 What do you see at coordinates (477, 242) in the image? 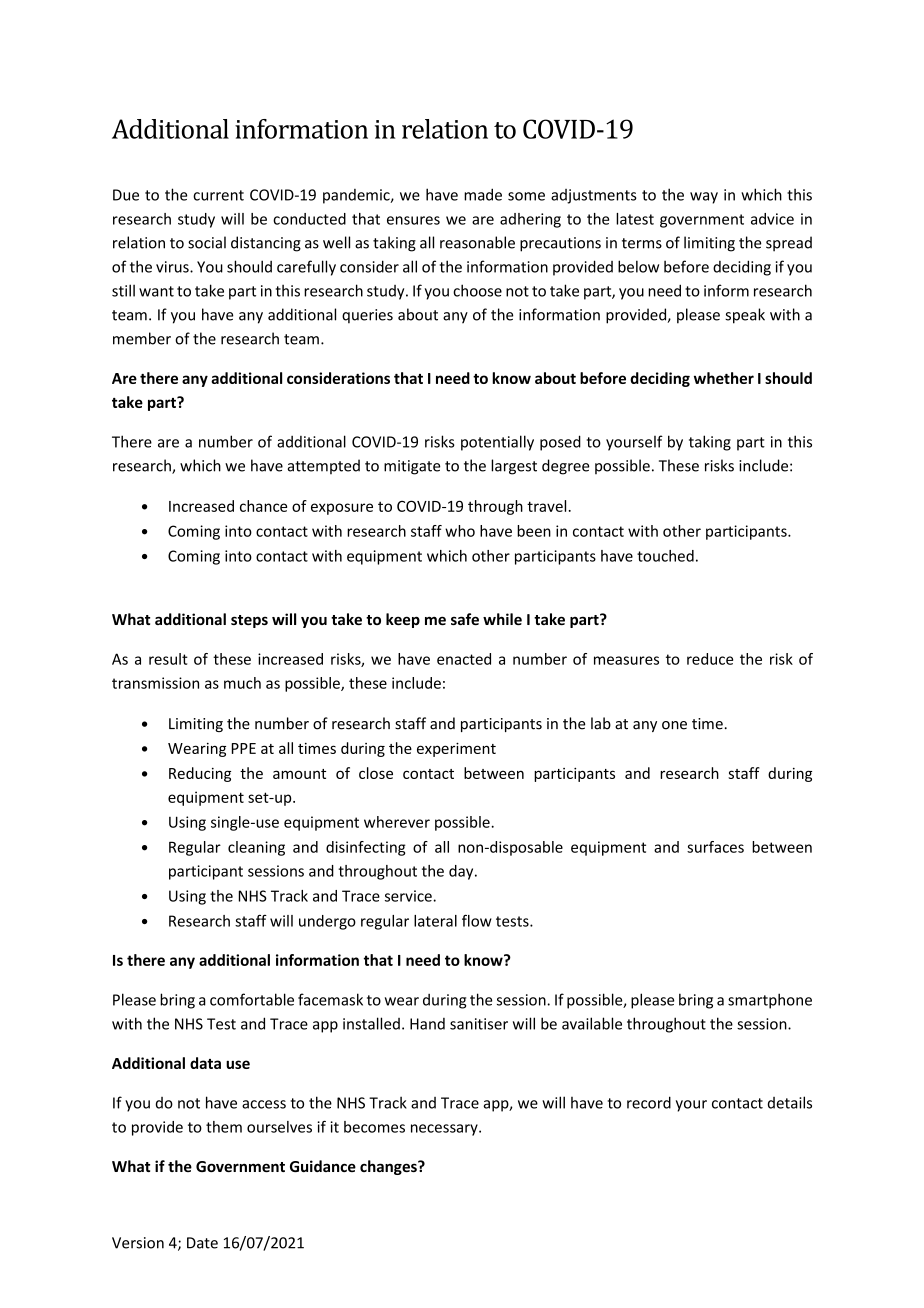
I see `reasonable` at bounding box center [477, 242].
